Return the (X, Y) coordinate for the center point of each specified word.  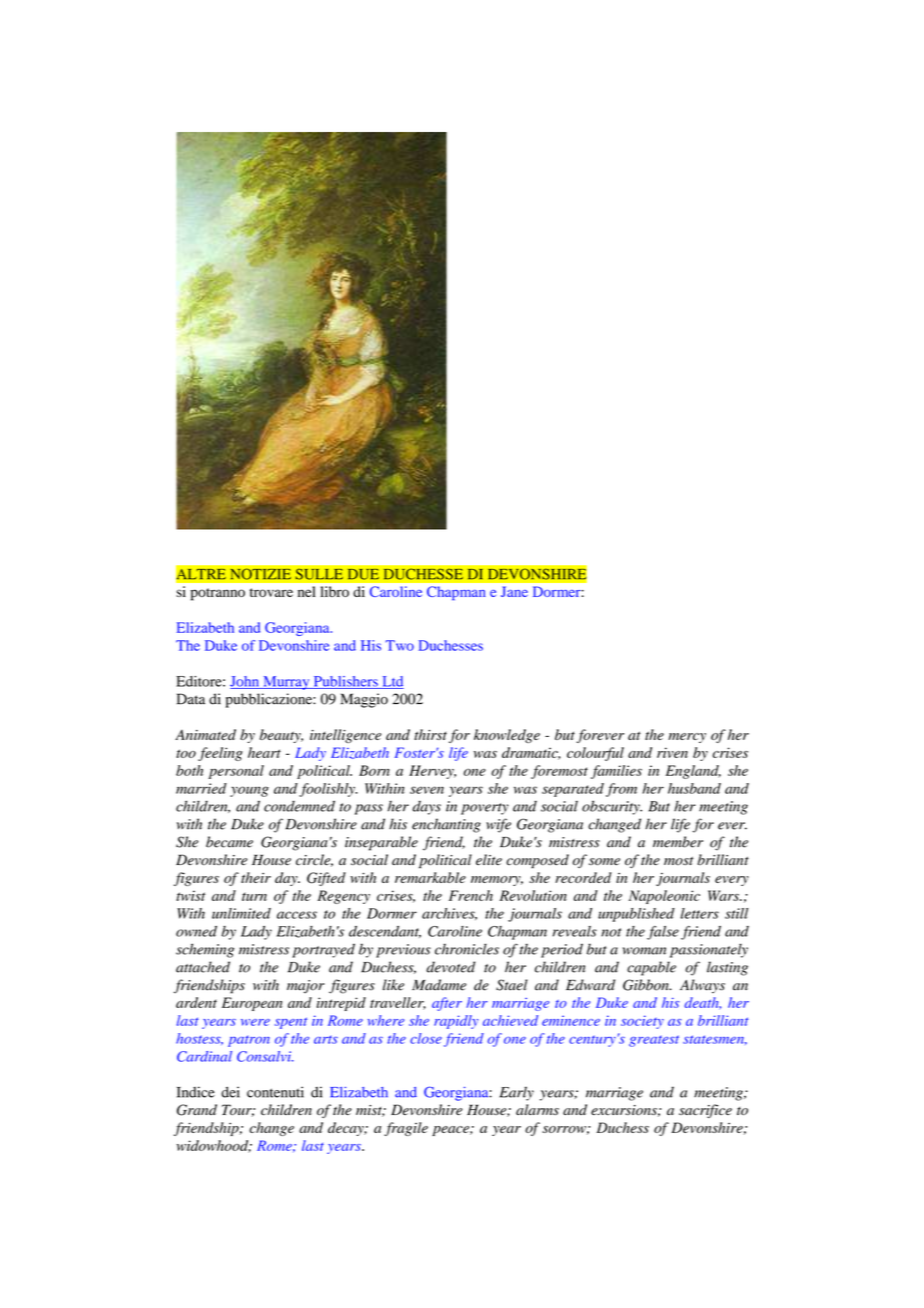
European (252, 1004)
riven (672, 752)
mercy (687, 738)
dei (230, 1092)
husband (694, 788)
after (447, 1004)
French (471, 895)
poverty (485, 809)
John (246, 682)
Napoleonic (664, 897)
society (642, 1022)
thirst (430, 734)
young (249, 791)
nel (306, 591)
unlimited (241, 913)
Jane (514, 591)
